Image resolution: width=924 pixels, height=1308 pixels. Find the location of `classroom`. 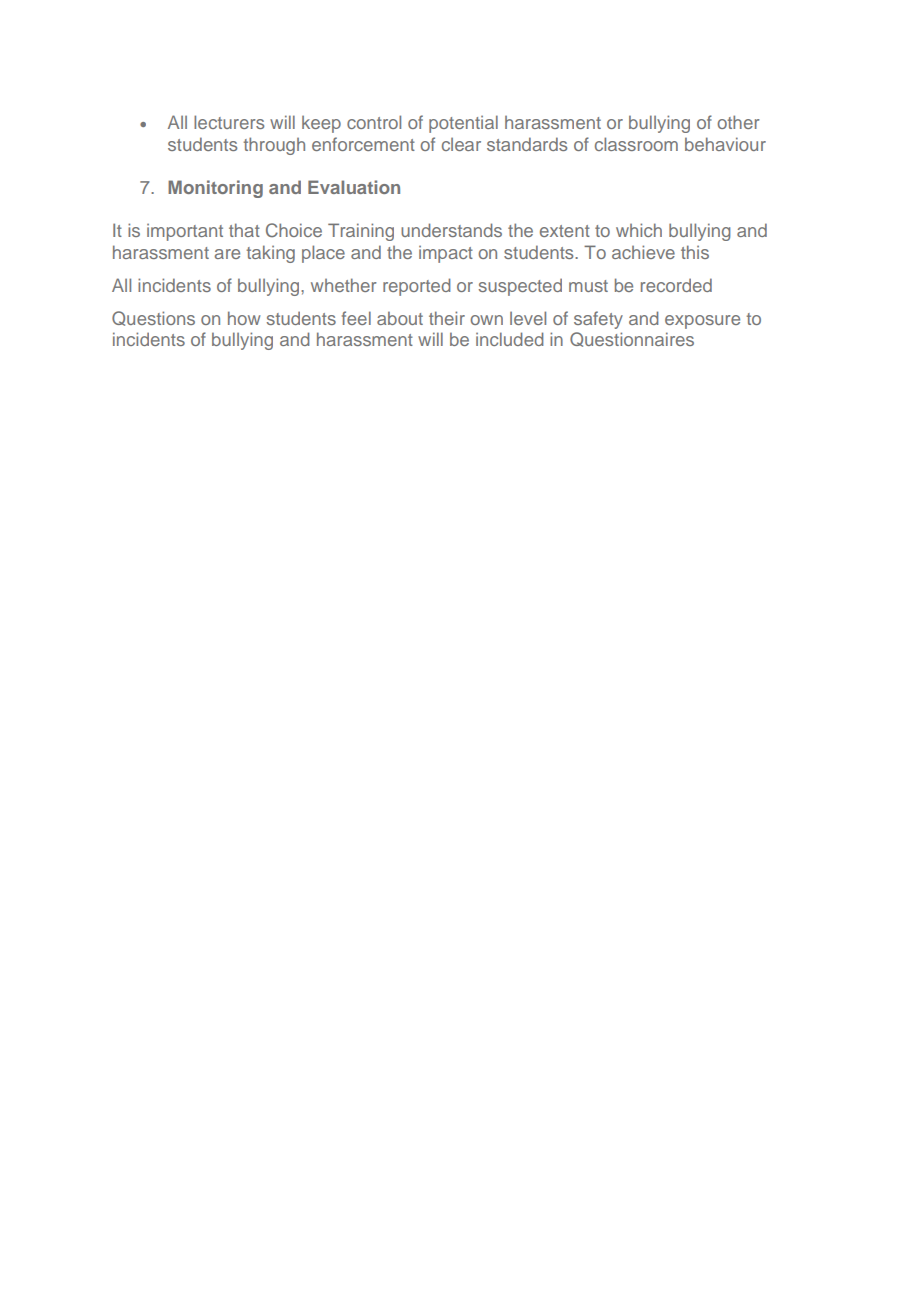

classroom is located at coordinates (636, 144).
